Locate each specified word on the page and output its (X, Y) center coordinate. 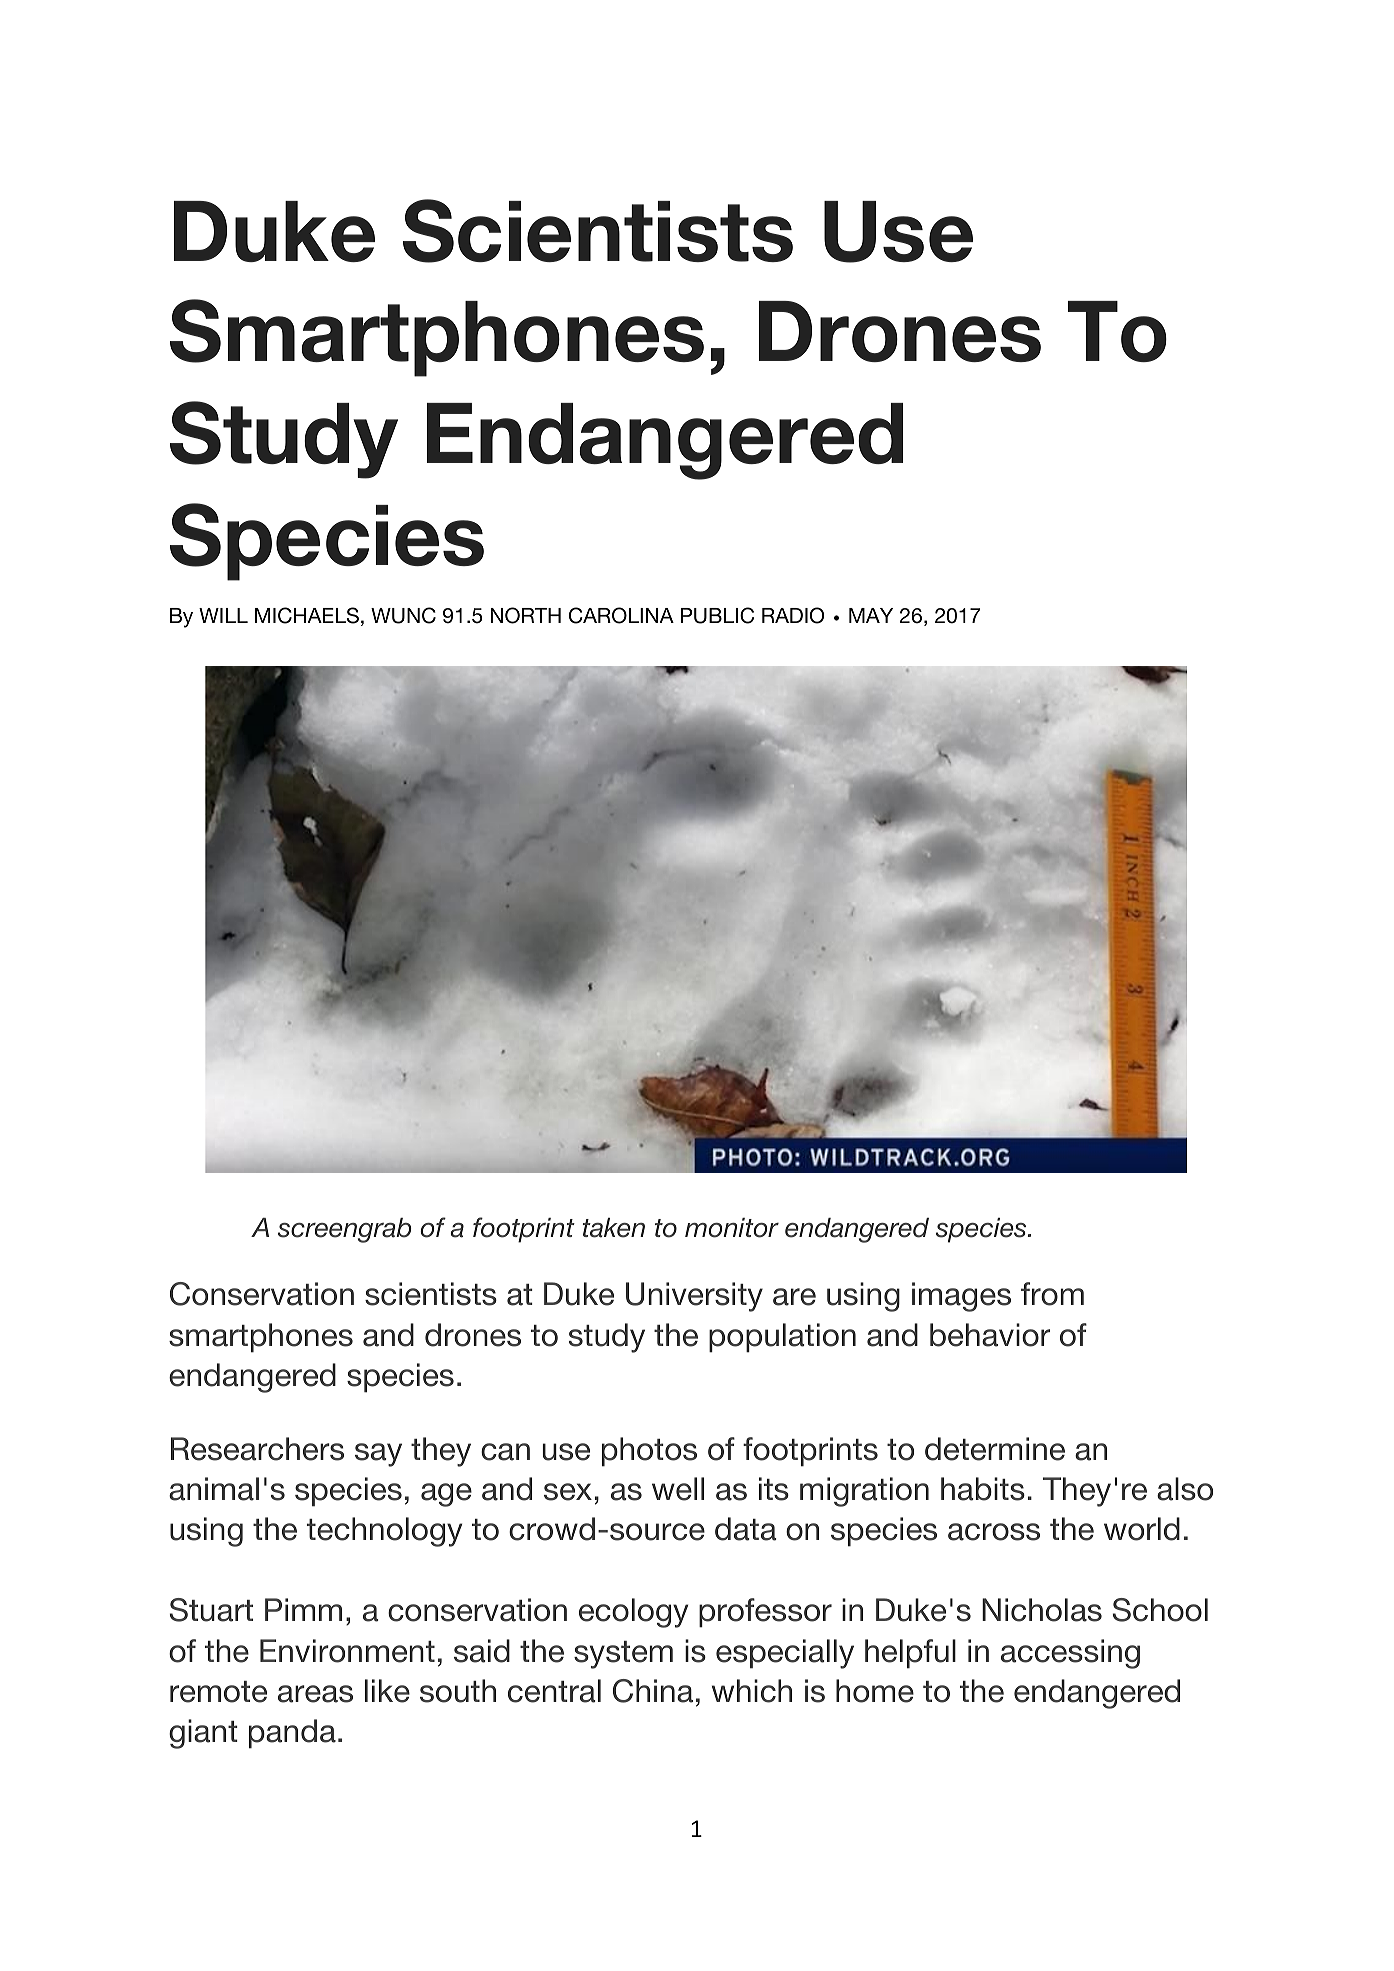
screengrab (344, 1230)
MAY (871, 615)
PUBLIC (717, 615)
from (1052, 1294)
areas (315, 1694)
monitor (732, 1228)
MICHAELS (307, 615)
